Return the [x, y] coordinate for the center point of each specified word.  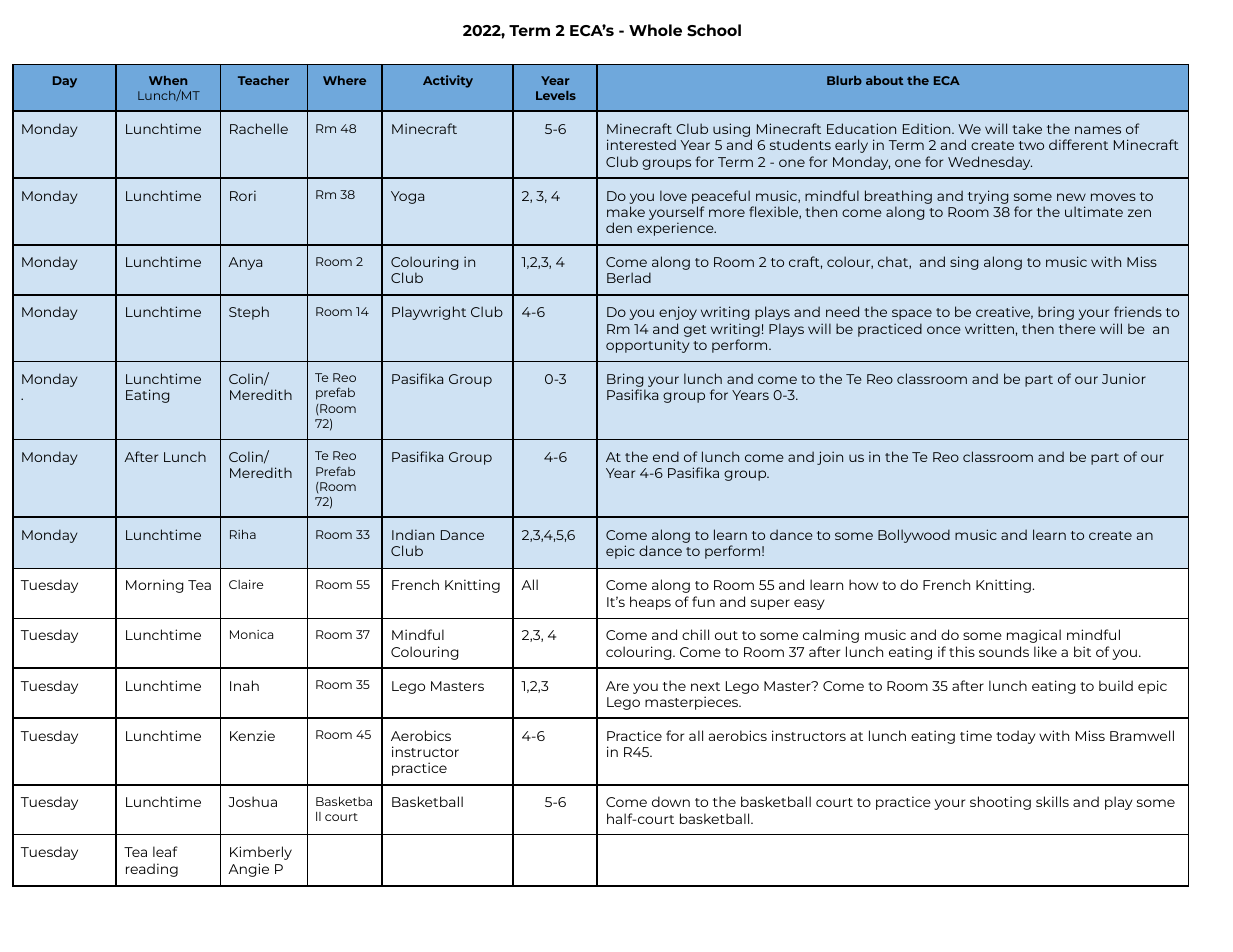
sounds [1004, 651]
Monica [251, 634]
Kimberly [261, 853]
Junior [1124, 378]
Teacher [263, 80]
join [830, 458]
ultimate [1094, 211]
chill [695, 634]
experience [676, 229]
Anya [245, 263]
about [885, 80]
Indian [413, 534]
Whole [655, 30]
